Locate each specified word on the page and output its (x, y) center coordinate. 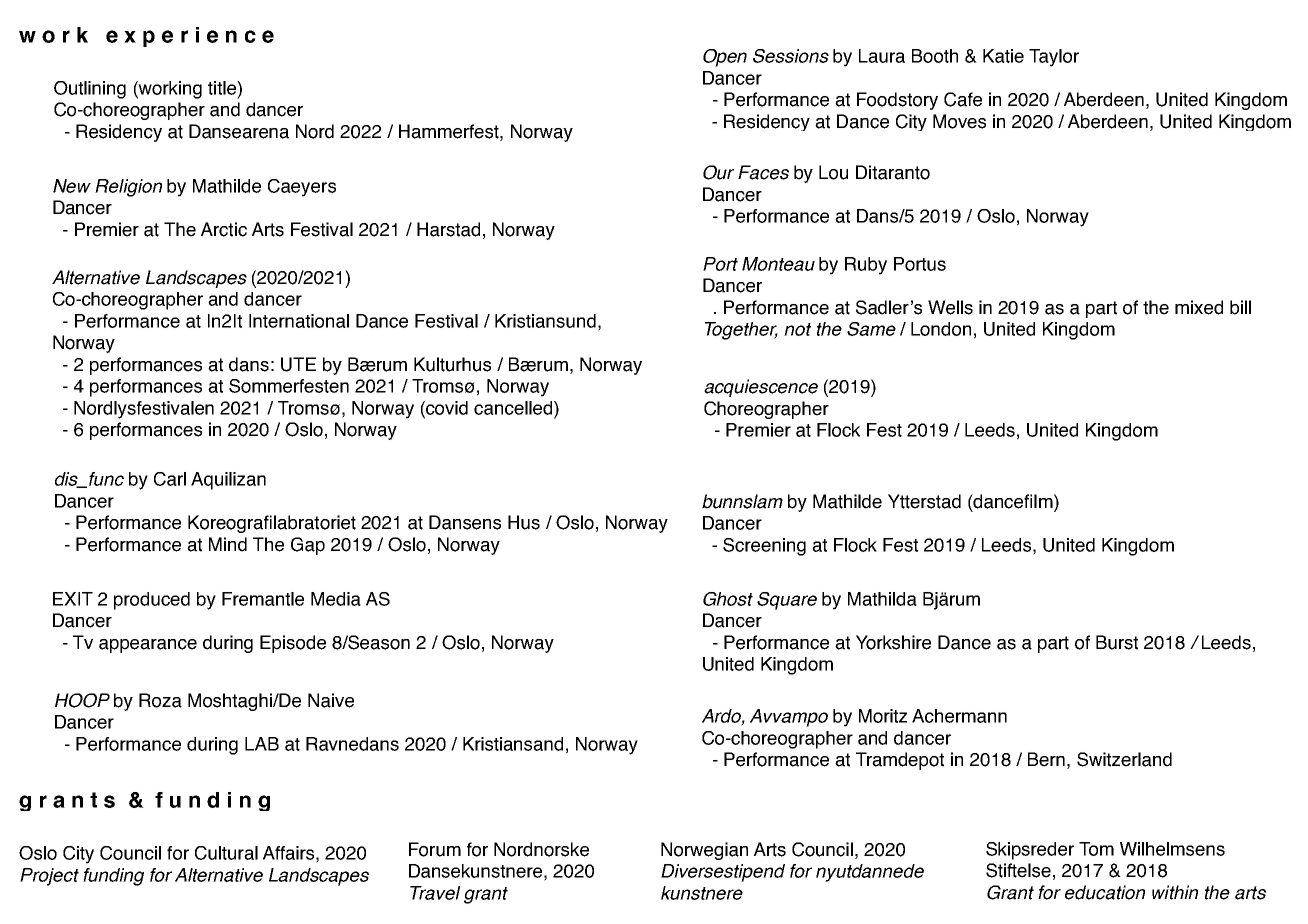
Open (725, 58)
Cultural (226, 853)
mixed (1199, 307)
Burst (1117, 642)
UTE (298, 364)
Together (741, 331)
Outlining (90, 90)
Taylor (1054, 58)
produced (152, 601)
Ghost (728, 599)
